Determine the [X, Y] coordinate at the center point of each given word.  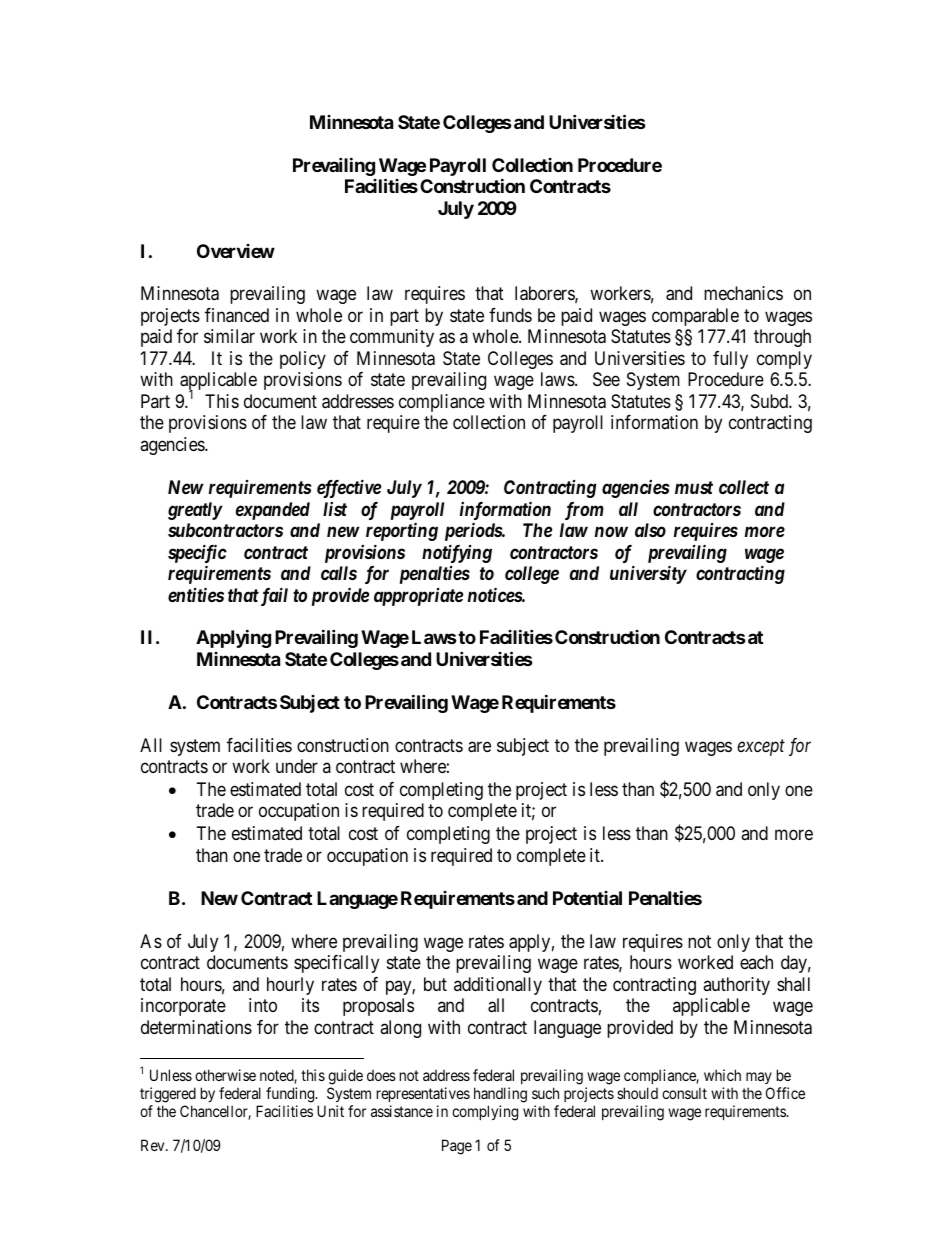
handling [500, 1095]
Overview [236, 251]
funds [510, 315]
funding [291, 1095]
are [479, 747]
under [297, 766]
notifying [457, 553]
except [761, 747]
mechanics [743, 293]
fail [273, 596]
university [648, 574]
